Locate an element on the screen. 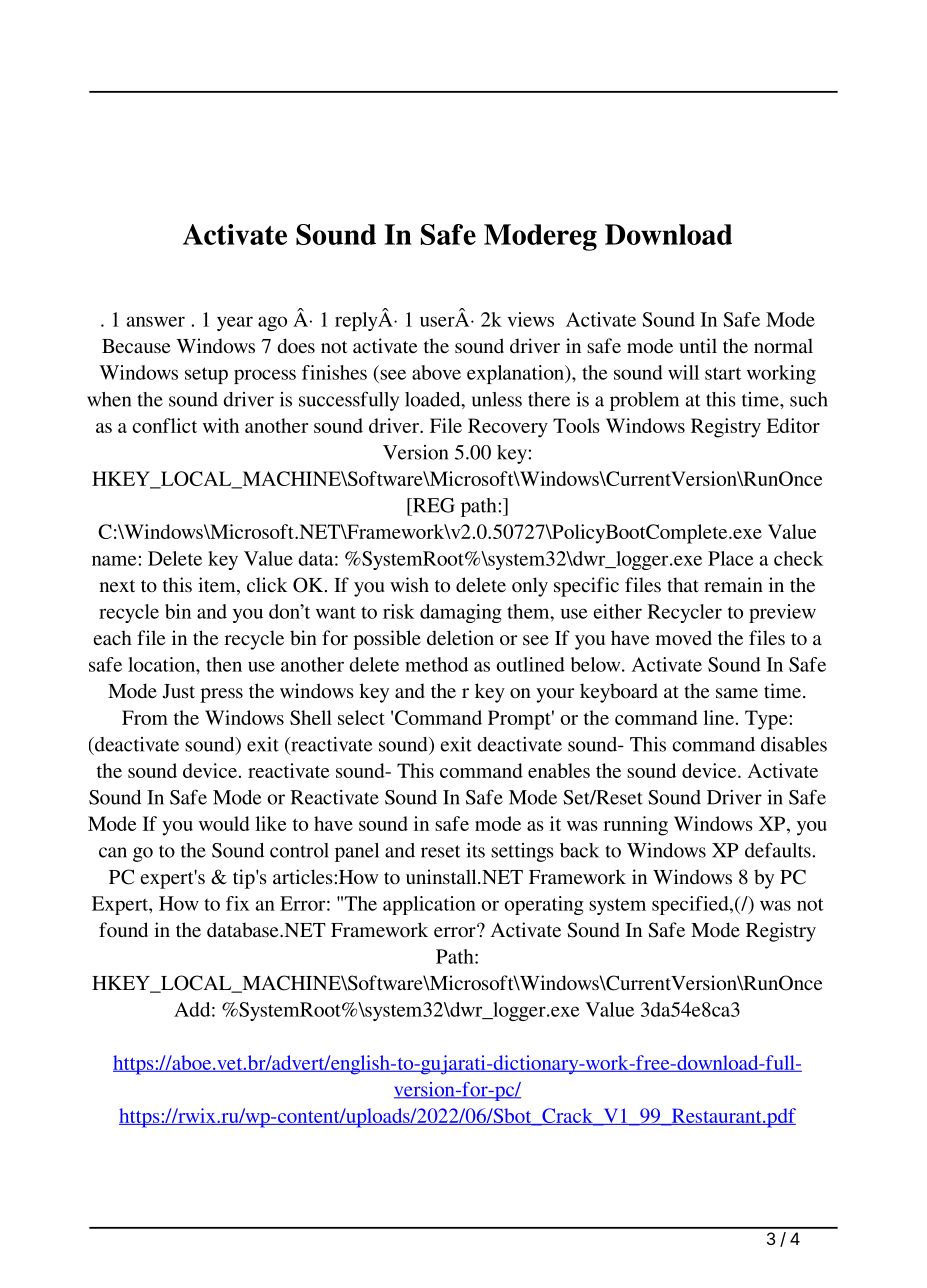  until is located at coordinates (698, 345).
